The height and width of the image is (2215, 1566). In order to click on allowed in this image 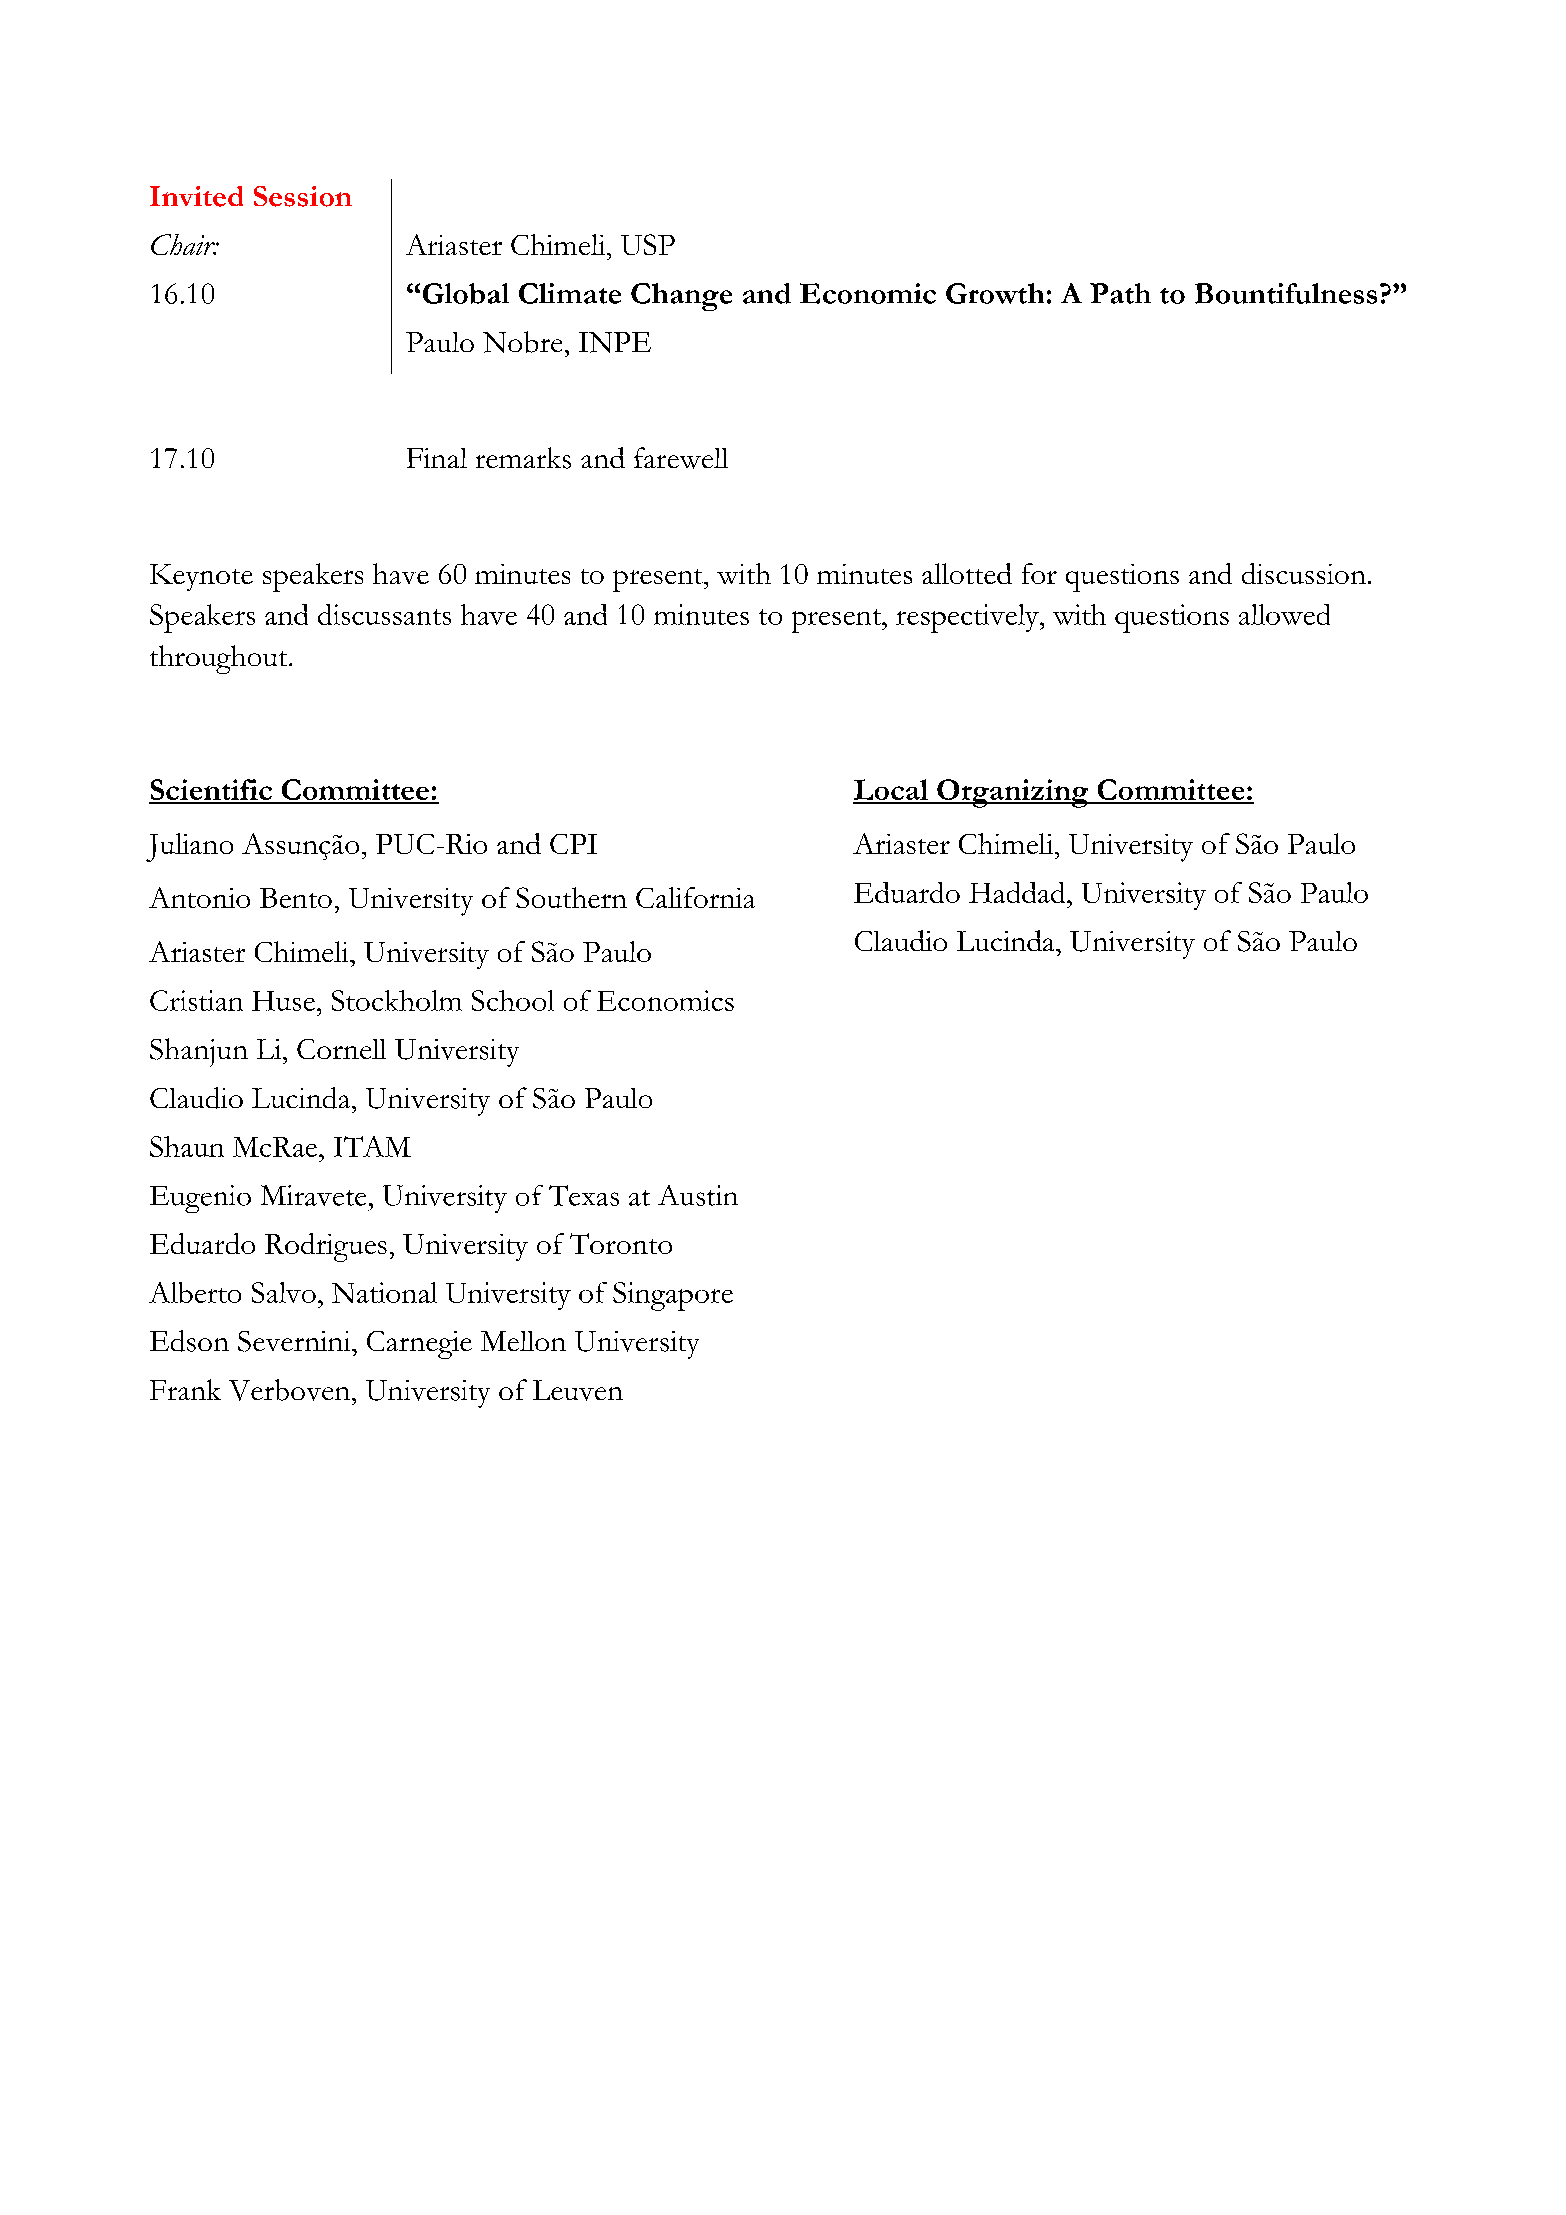, I will do `click(1284, 614)`.
